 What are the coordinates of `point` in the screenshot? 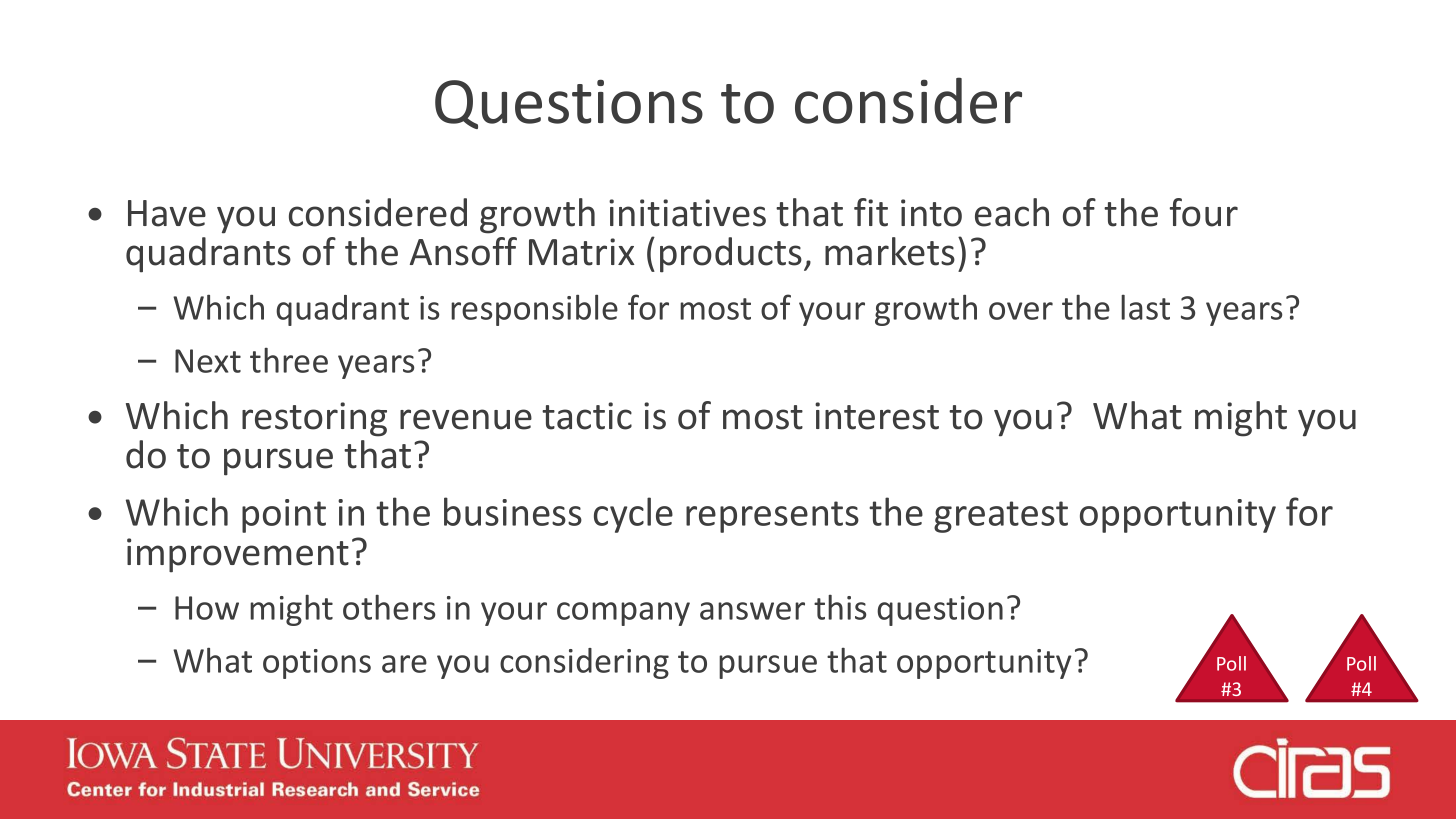 It's located at (284, 516).
